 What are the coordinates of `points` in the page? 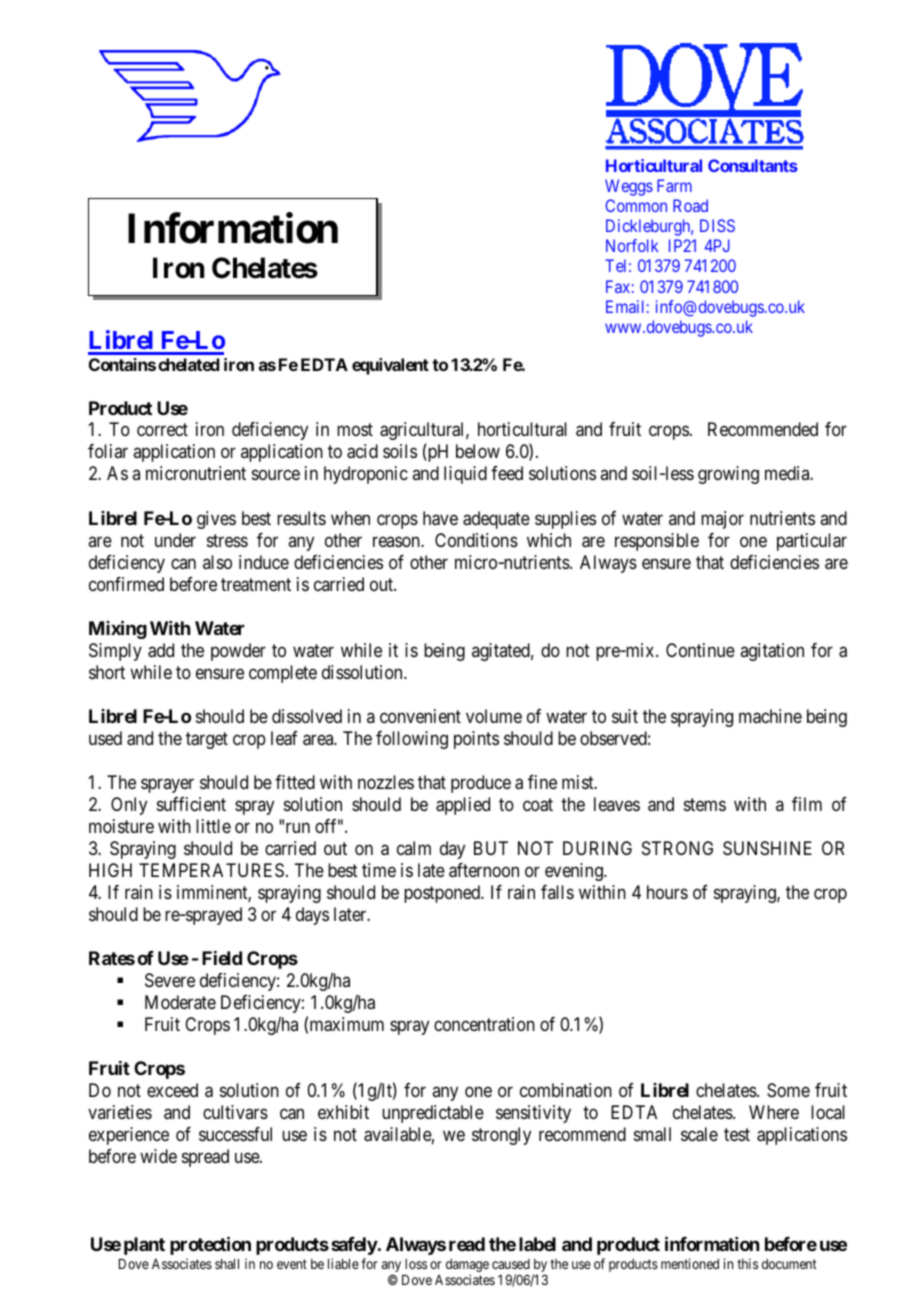 It's located at (476, 740).
